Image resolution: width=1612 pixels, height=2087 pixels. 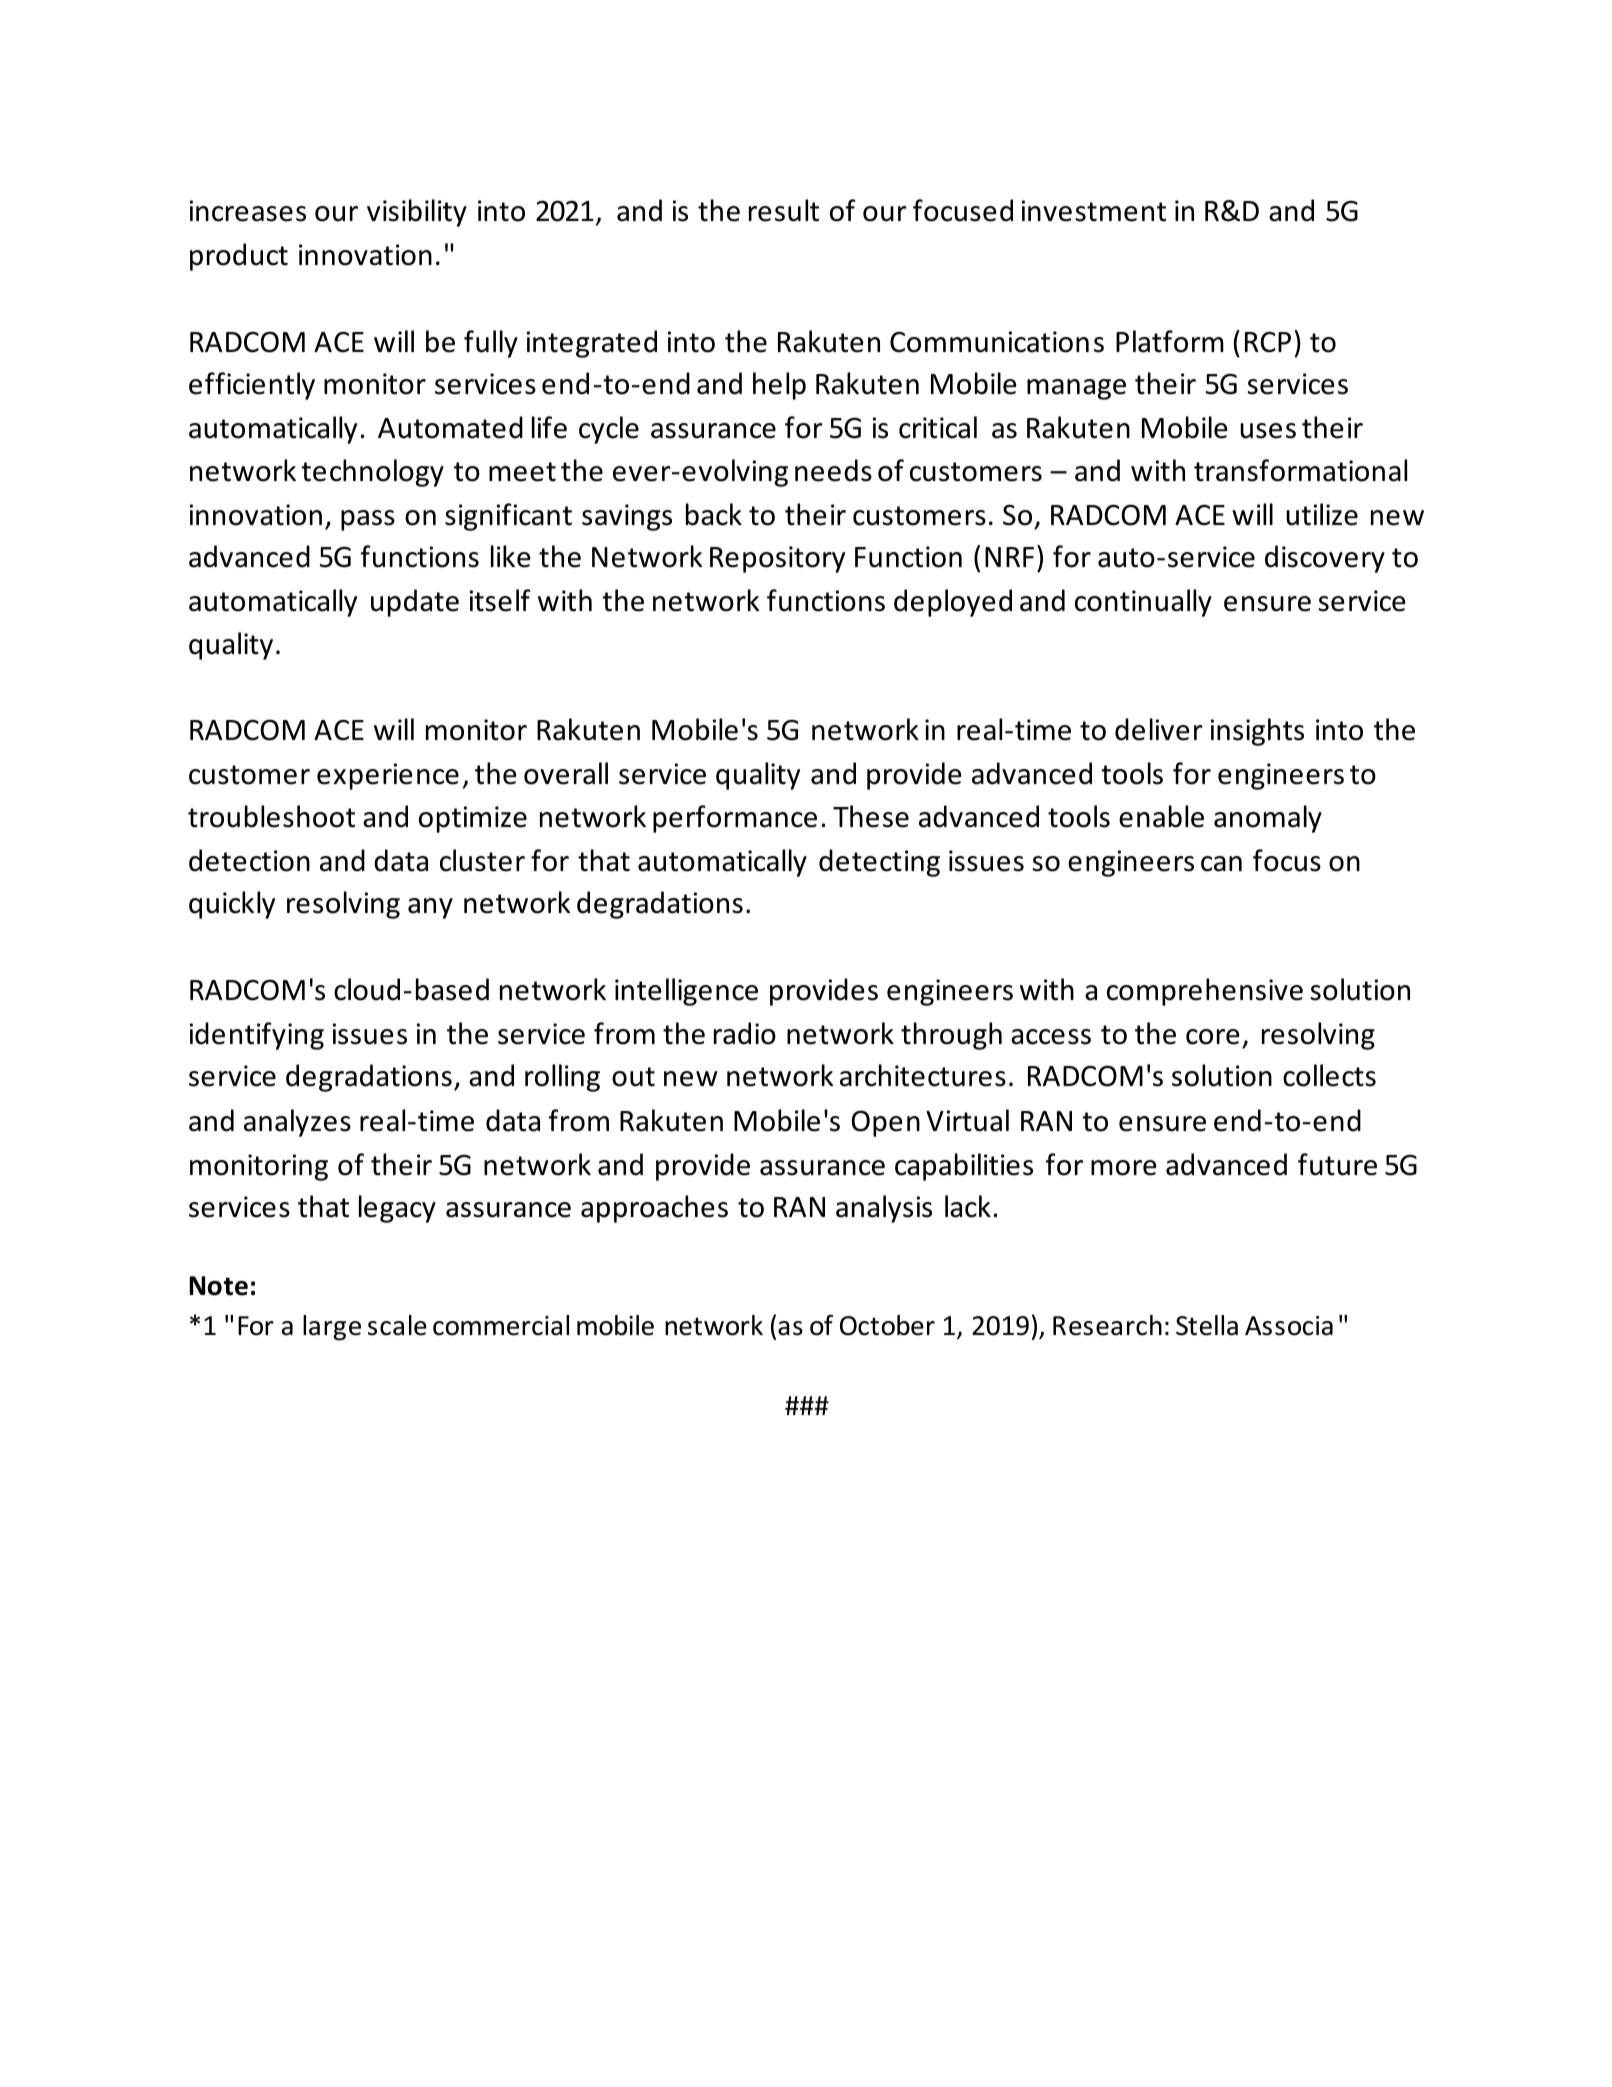 What do you see at coordinates (332, 1328) in the screenshot?
I see `large` at bounding box center [332, 1328].
